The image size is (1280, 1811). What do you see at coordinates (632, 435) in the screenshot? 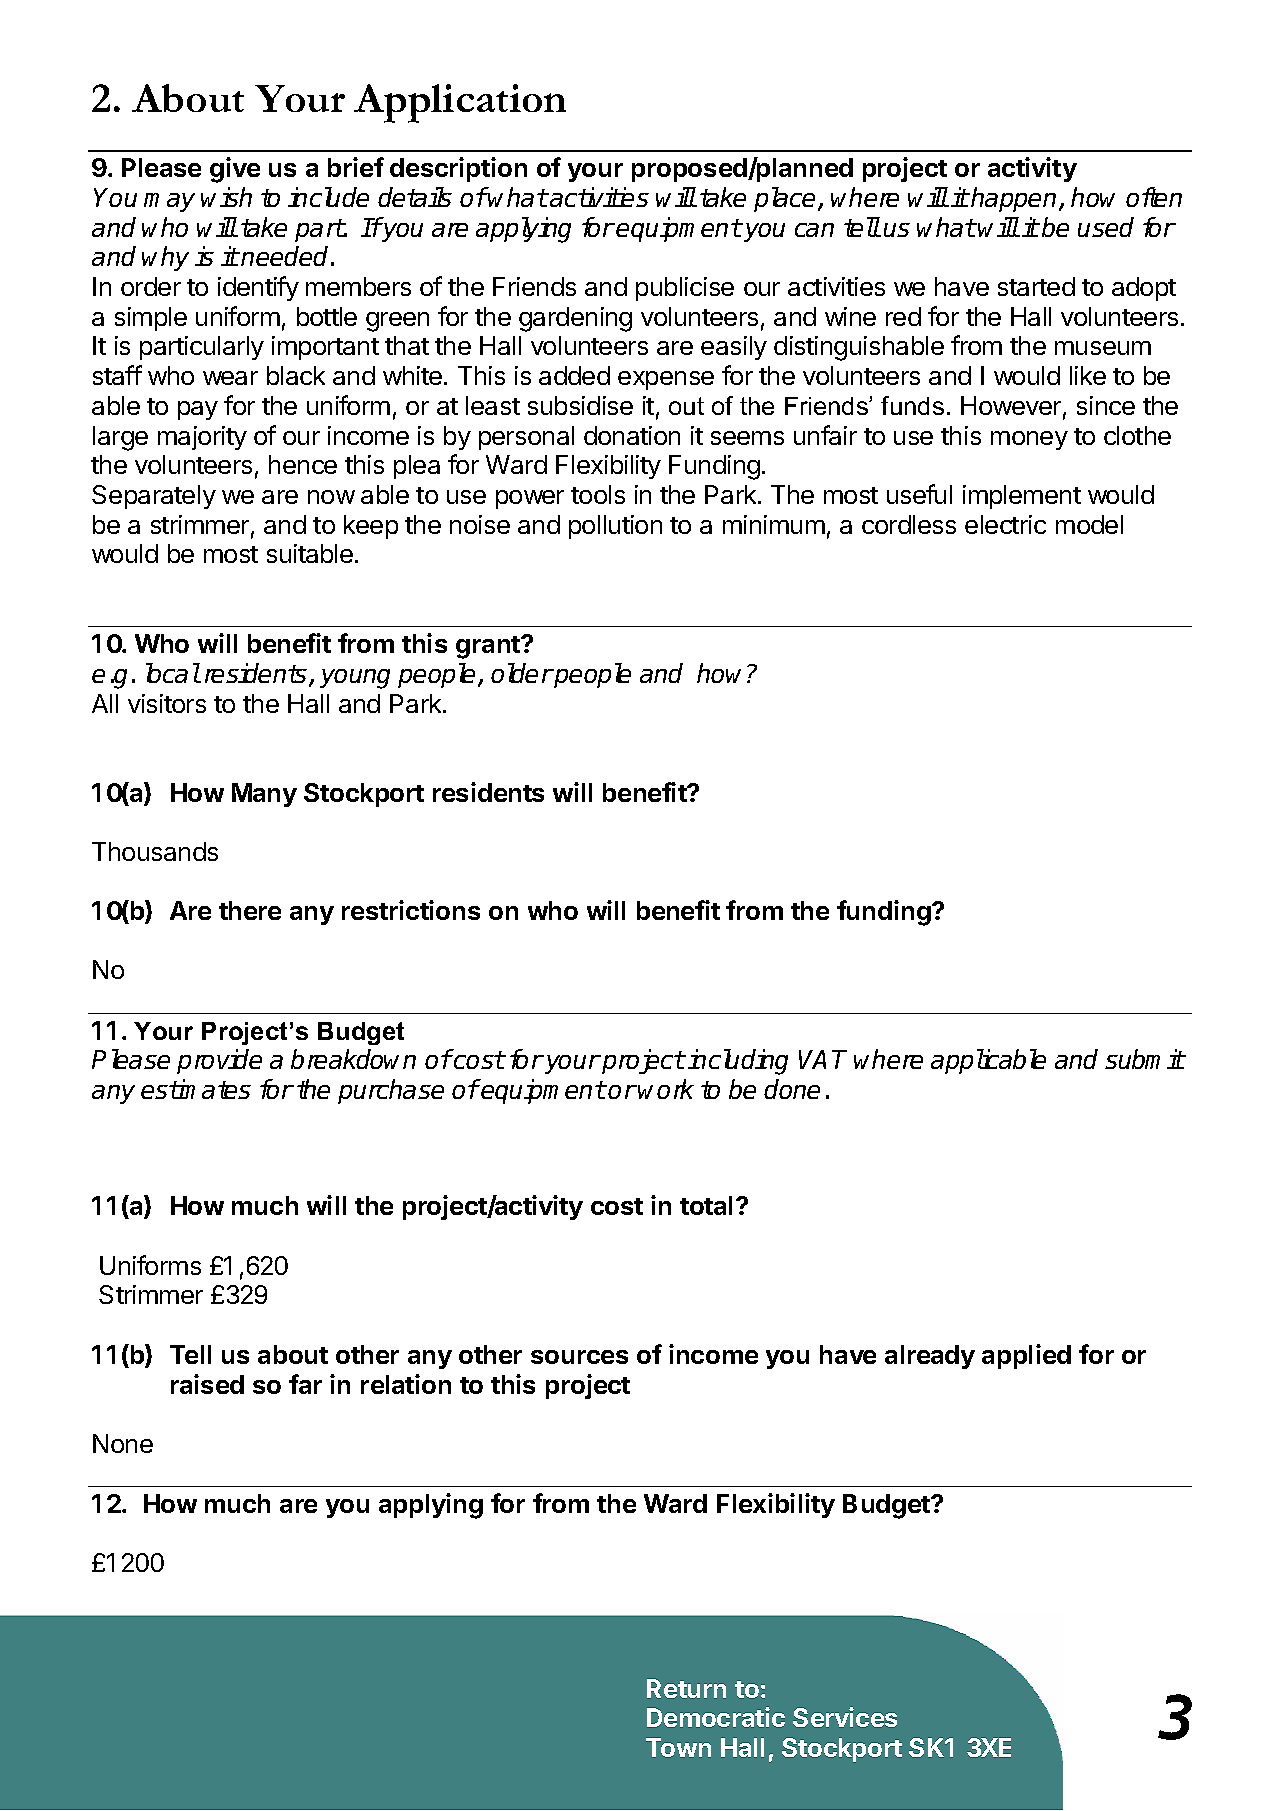
I see `donation` at bounding box center [632, 435].
